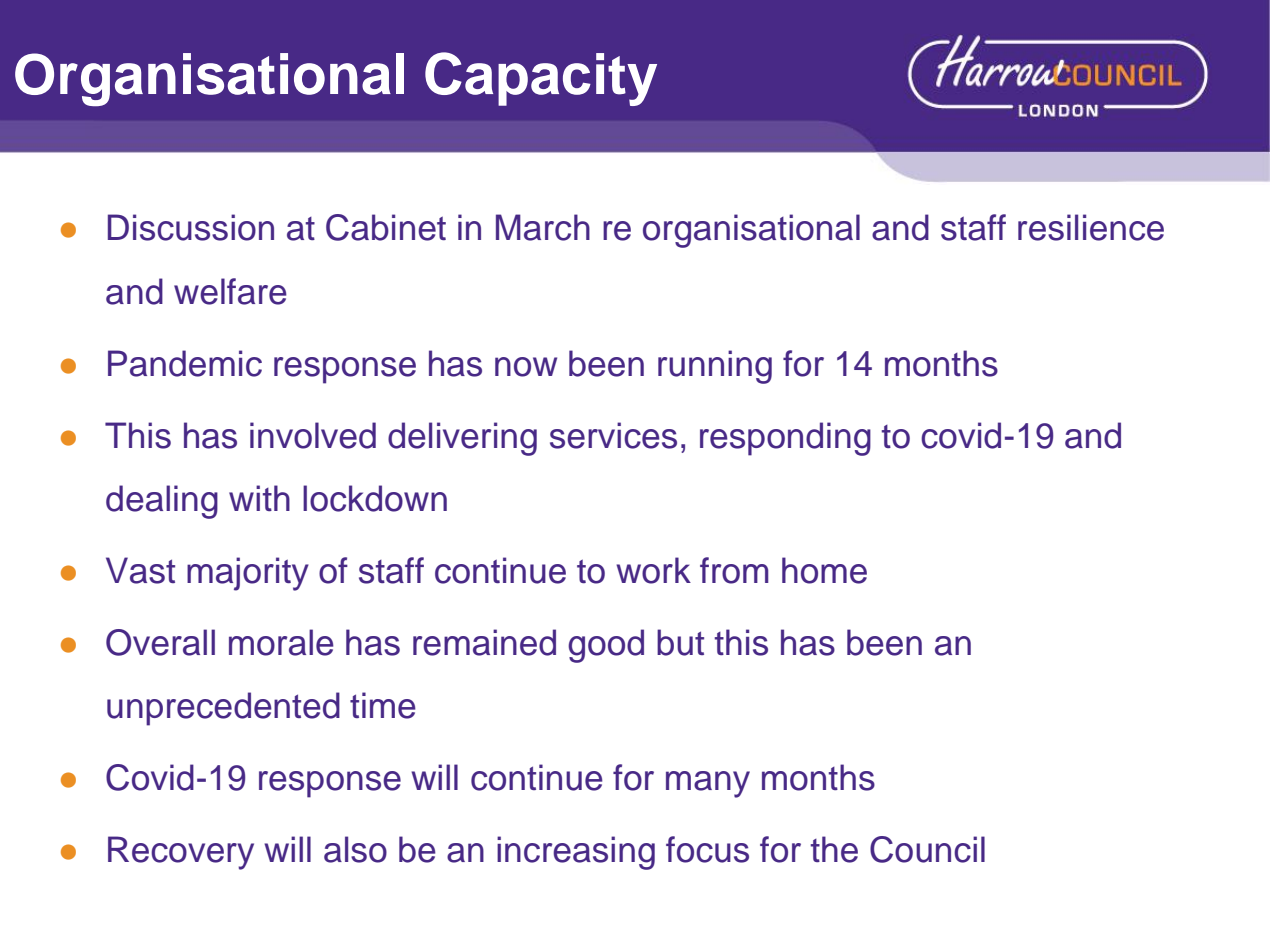 This page has width=1270, height=952. What do you see at coordinates (181, 853) in the page?
I see `Recovery` at bounding box center [181, 853].
